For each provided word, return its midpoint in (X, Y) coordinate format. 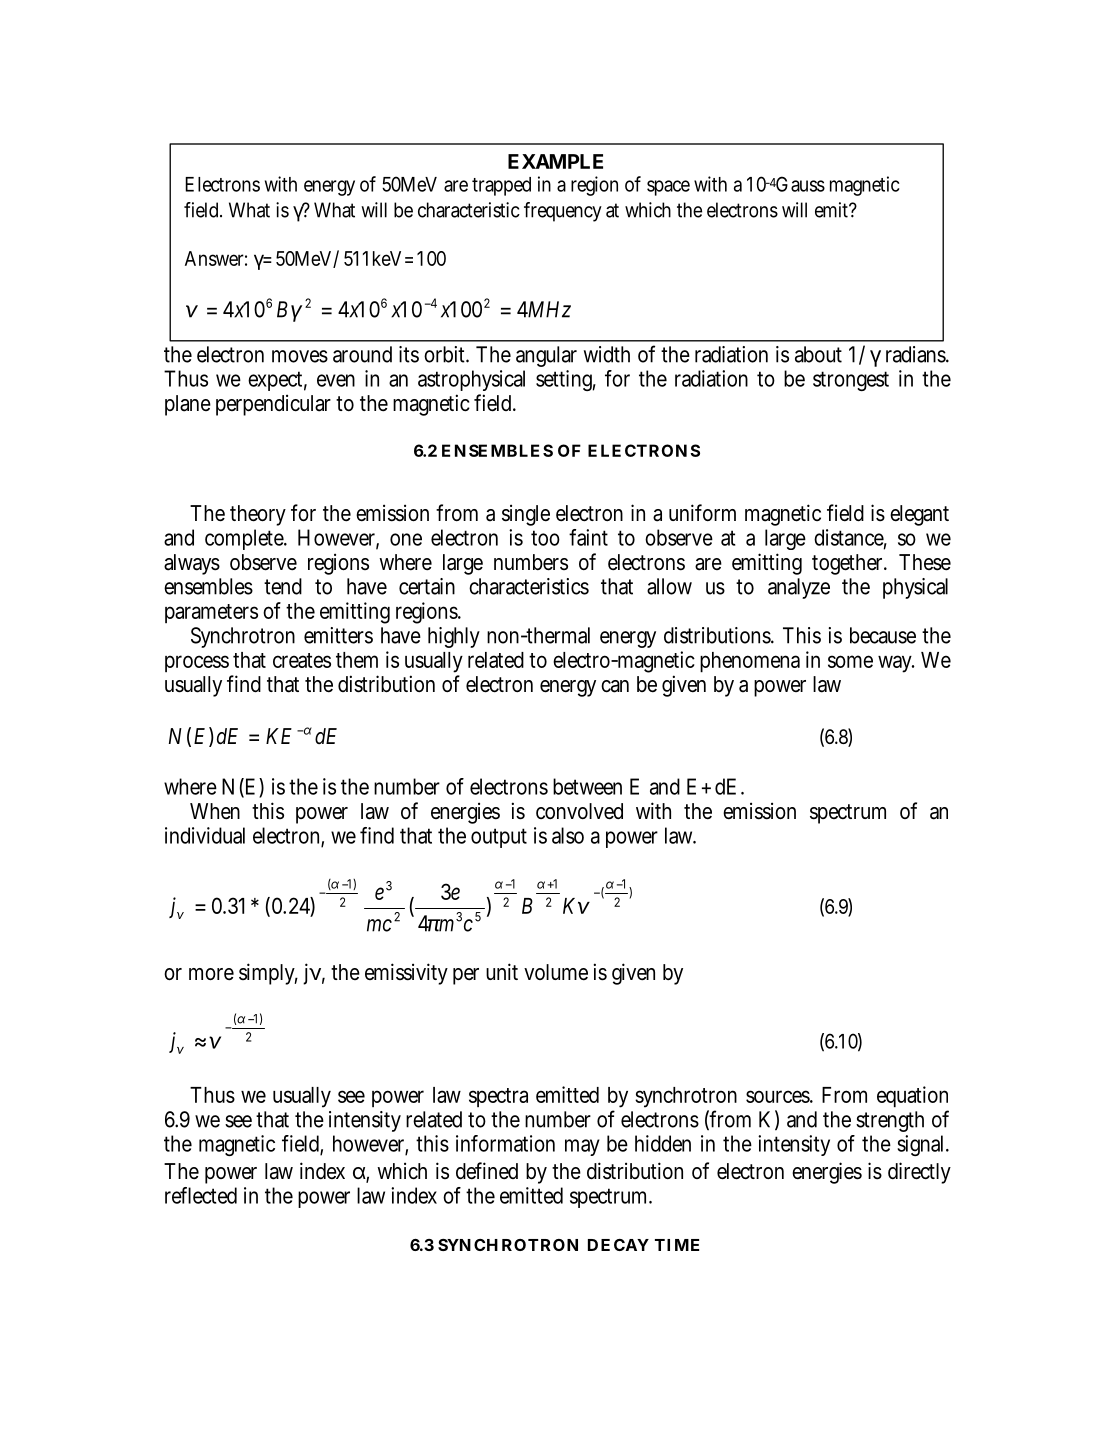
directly (919, 1173)
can (615, 686)
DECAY (618, 1245)
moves (300, 356)
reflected (201, 1195)
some (850, 661)
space (668, 188)
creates (302, 660)
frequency (563, 212)
